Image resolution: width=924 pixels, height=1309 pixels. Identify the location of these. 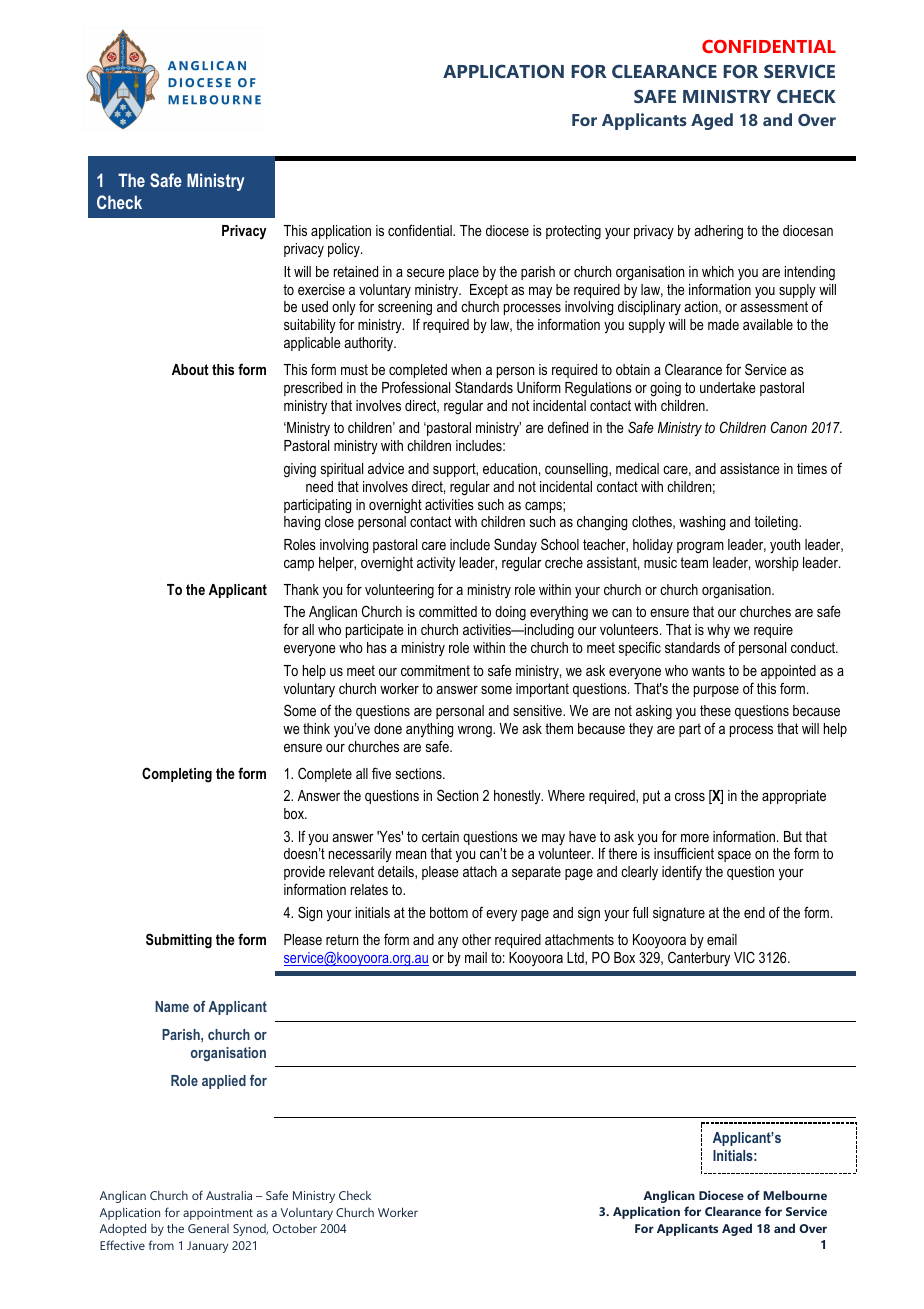
(715, 710).
